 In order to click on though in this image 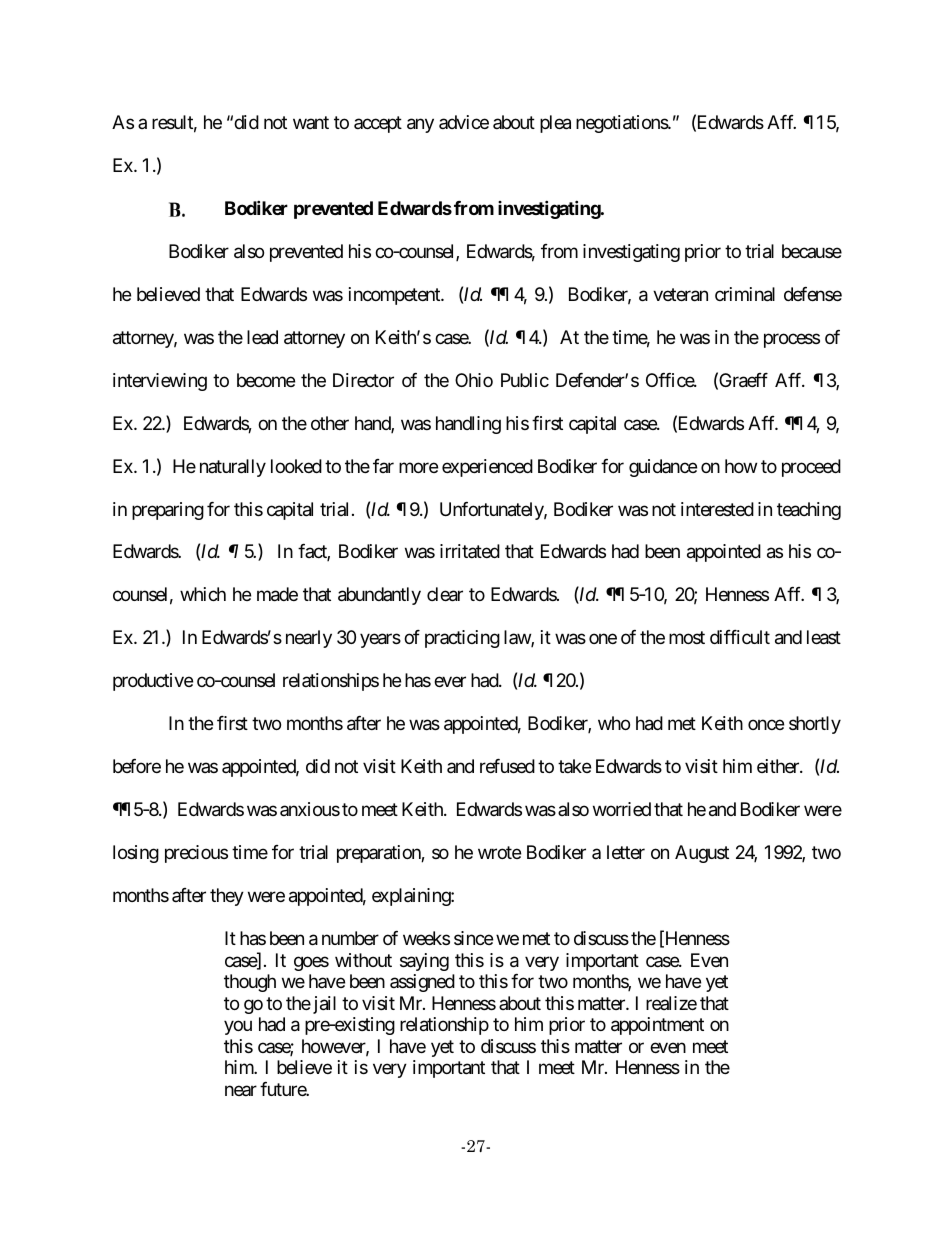, I will do `click(250, 983)`.
